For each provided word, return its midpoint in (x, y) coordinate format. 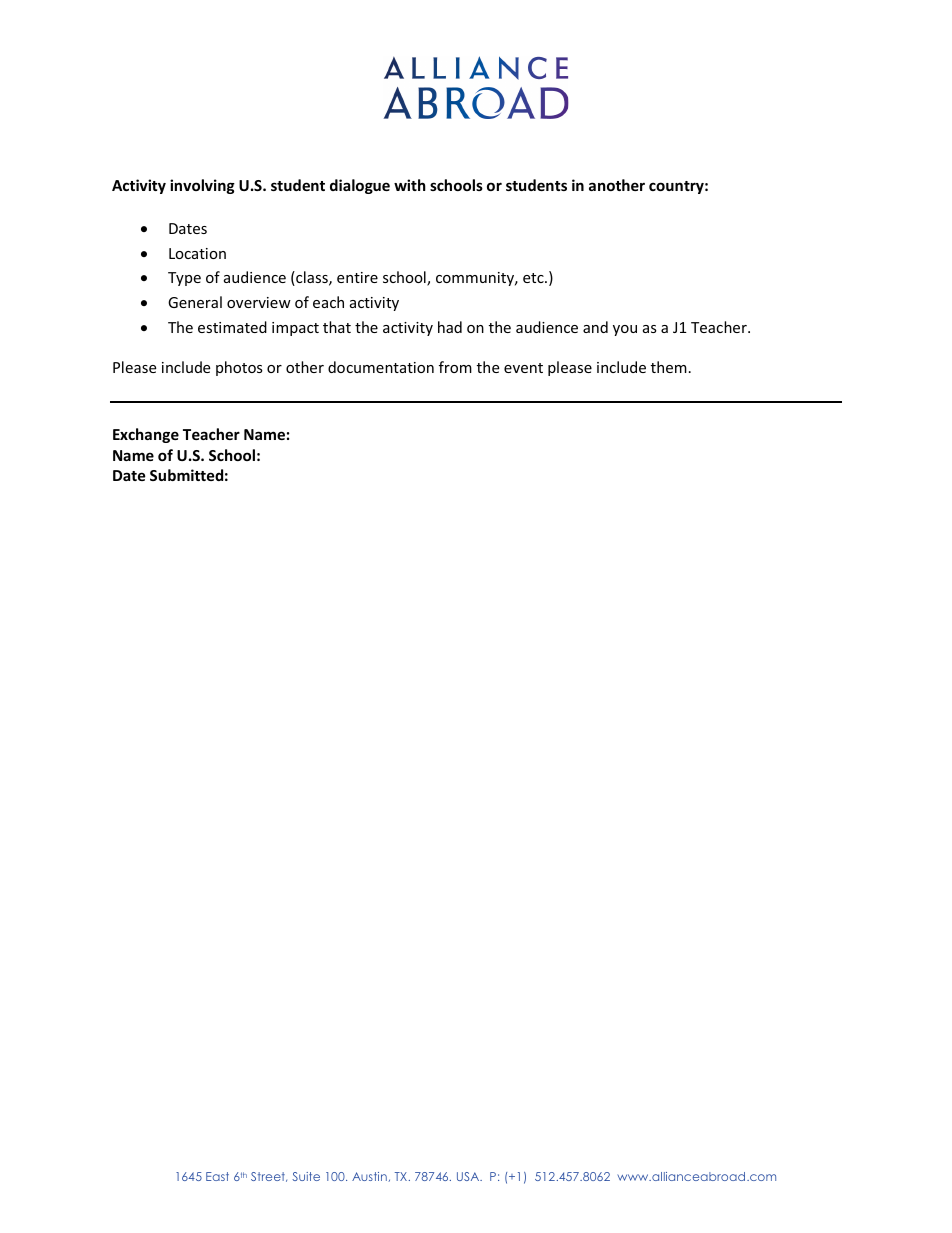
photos (239, 368)
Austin (370, 1177)
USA (469, 1176)
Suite (306, 1176)
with (410, 185)
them (669, 367)
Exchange (146, 435)
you (625, 330)
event (523, 368)
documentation (381, 367)
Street (269, 1177)
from (455, 367)
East (217, 1176)
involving (202, 186)
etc (534, 278)
